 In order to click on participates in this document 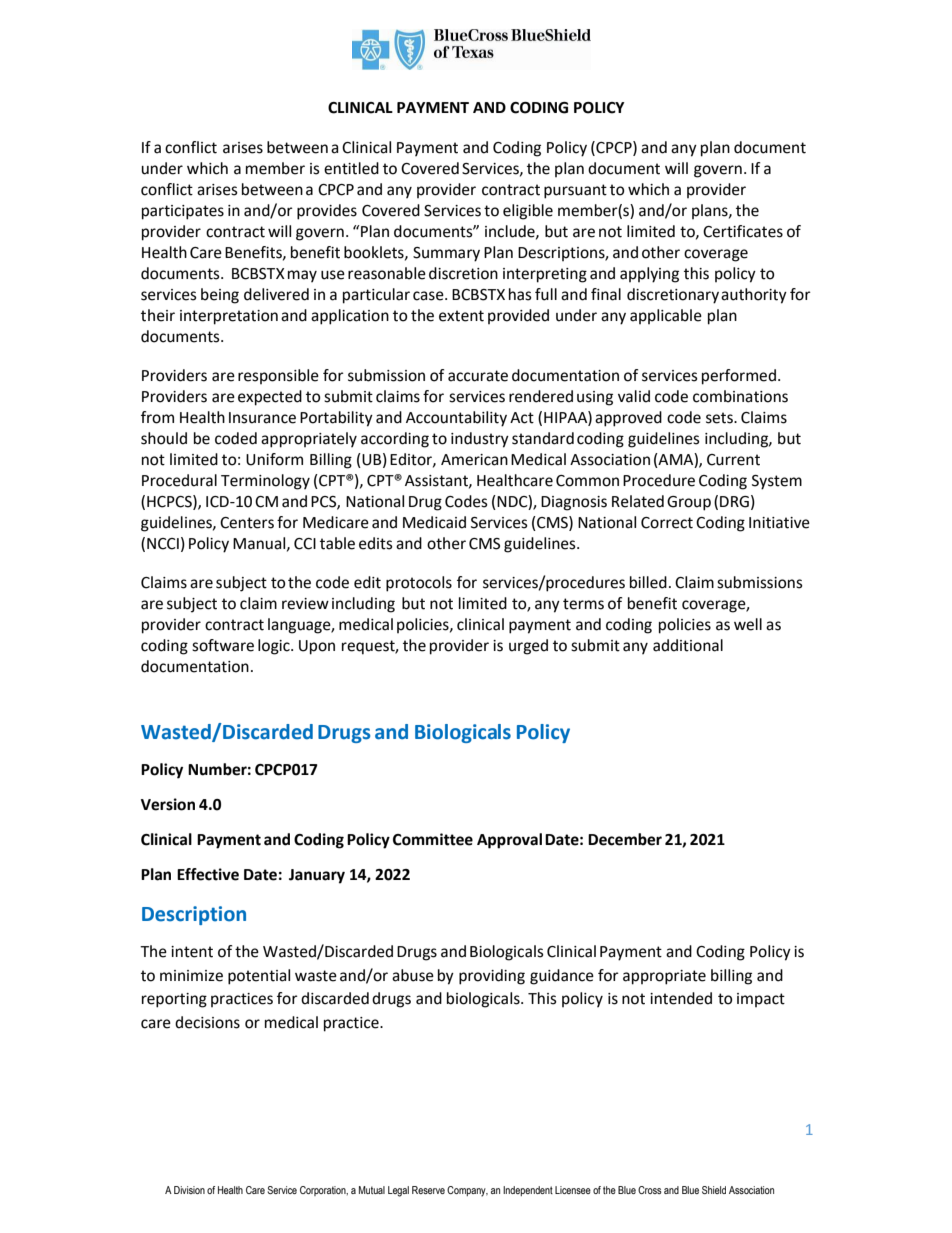, I will do `click(183, 212)`.
